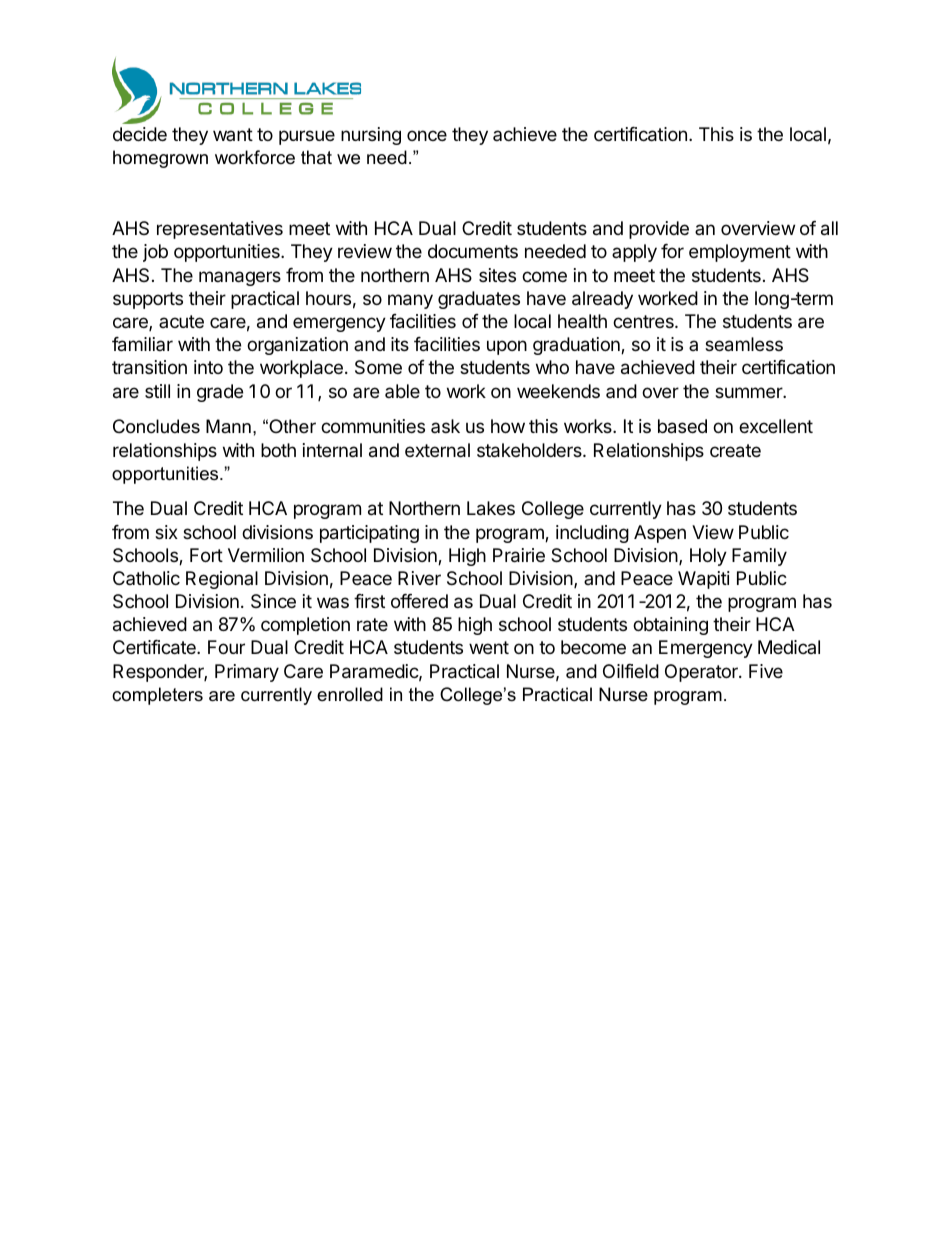 Image resolution: width=952 pixels, height=1233 pixels. Describe the element at coordinates (491, 508) in the document. I see `Lakes` at that location.
